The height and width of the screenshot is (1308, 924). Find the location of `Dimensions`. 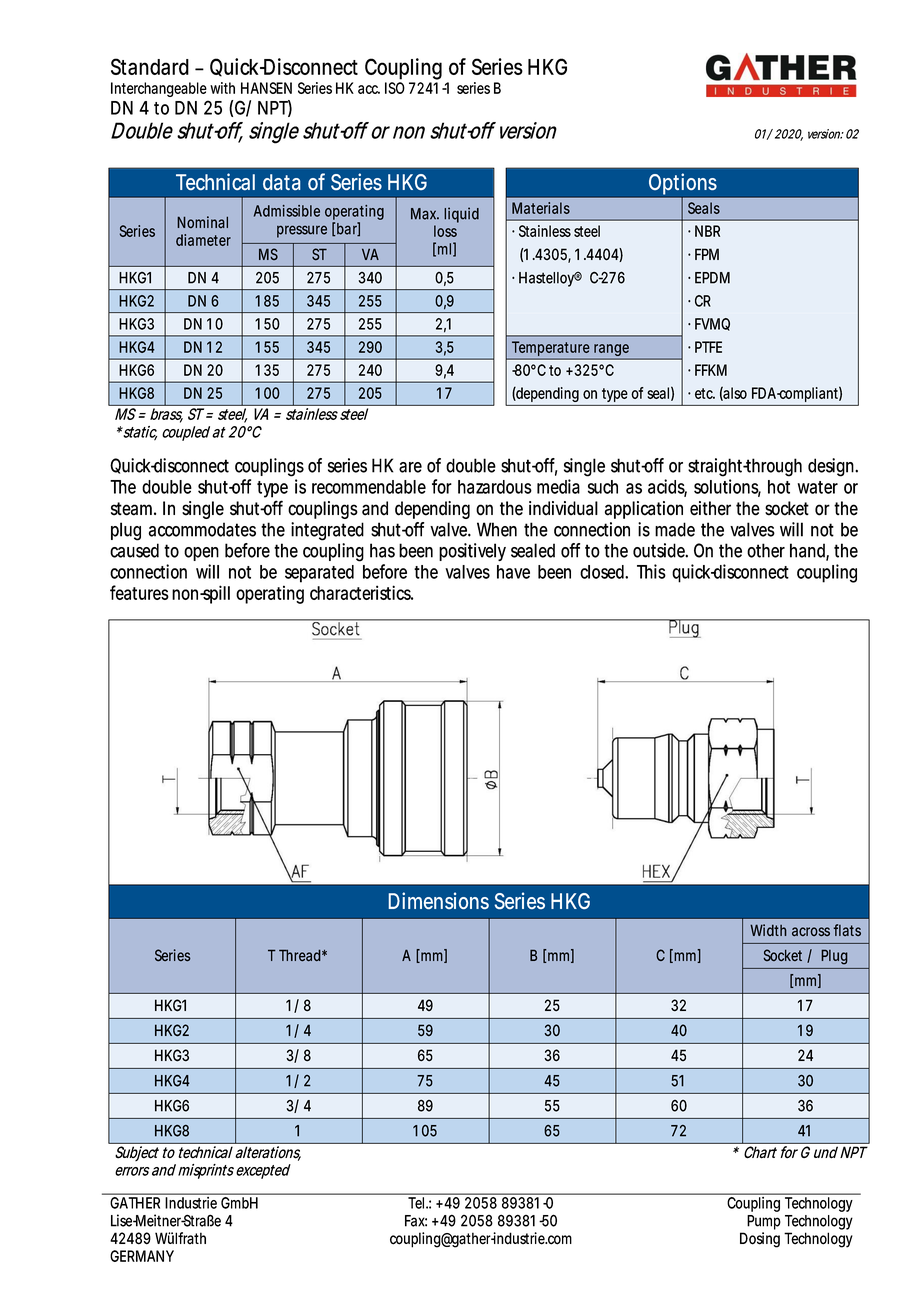

Dimensions is located at coordinates (438, 900).
